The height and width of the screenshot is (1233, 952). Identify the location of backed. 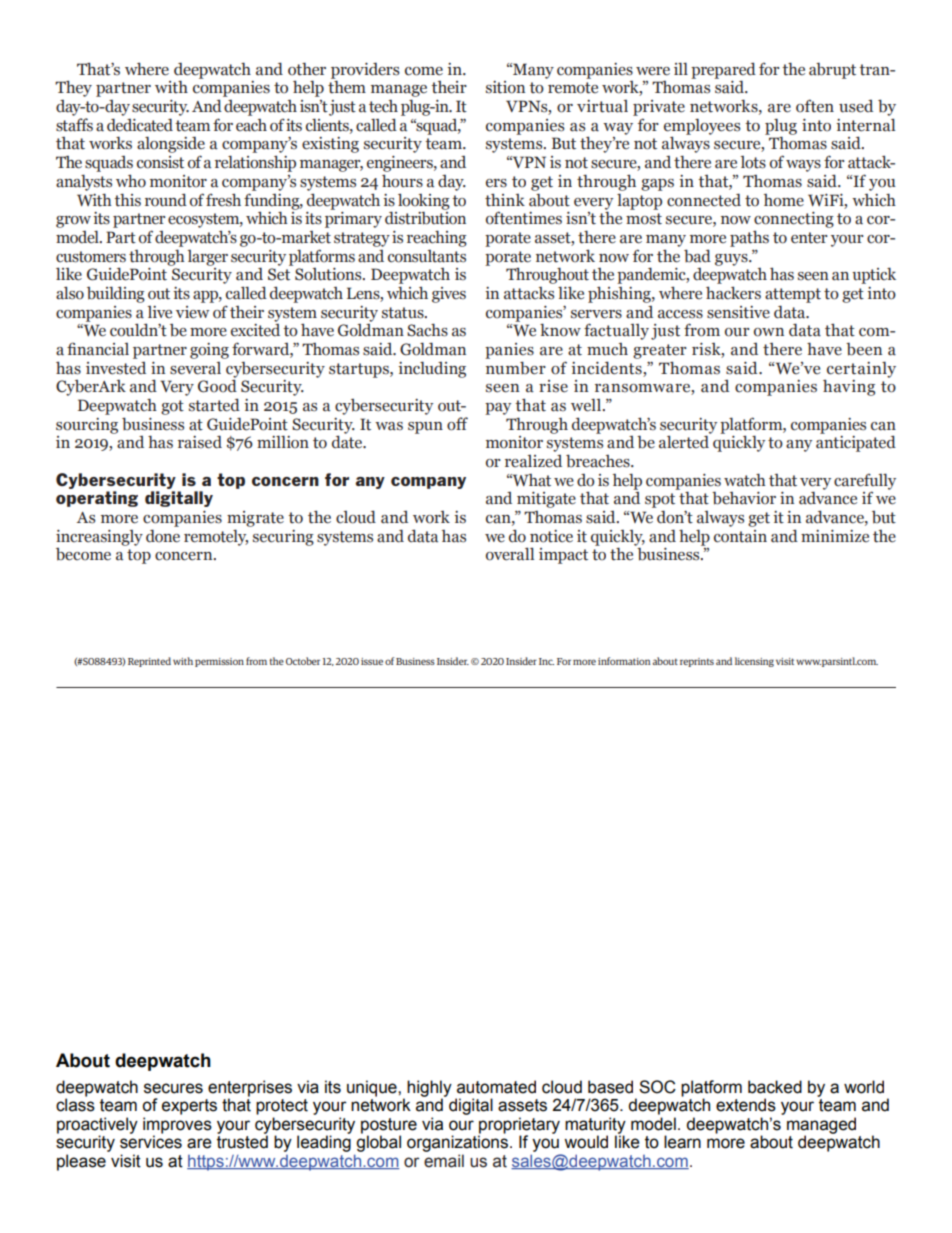
(775, 1087).
